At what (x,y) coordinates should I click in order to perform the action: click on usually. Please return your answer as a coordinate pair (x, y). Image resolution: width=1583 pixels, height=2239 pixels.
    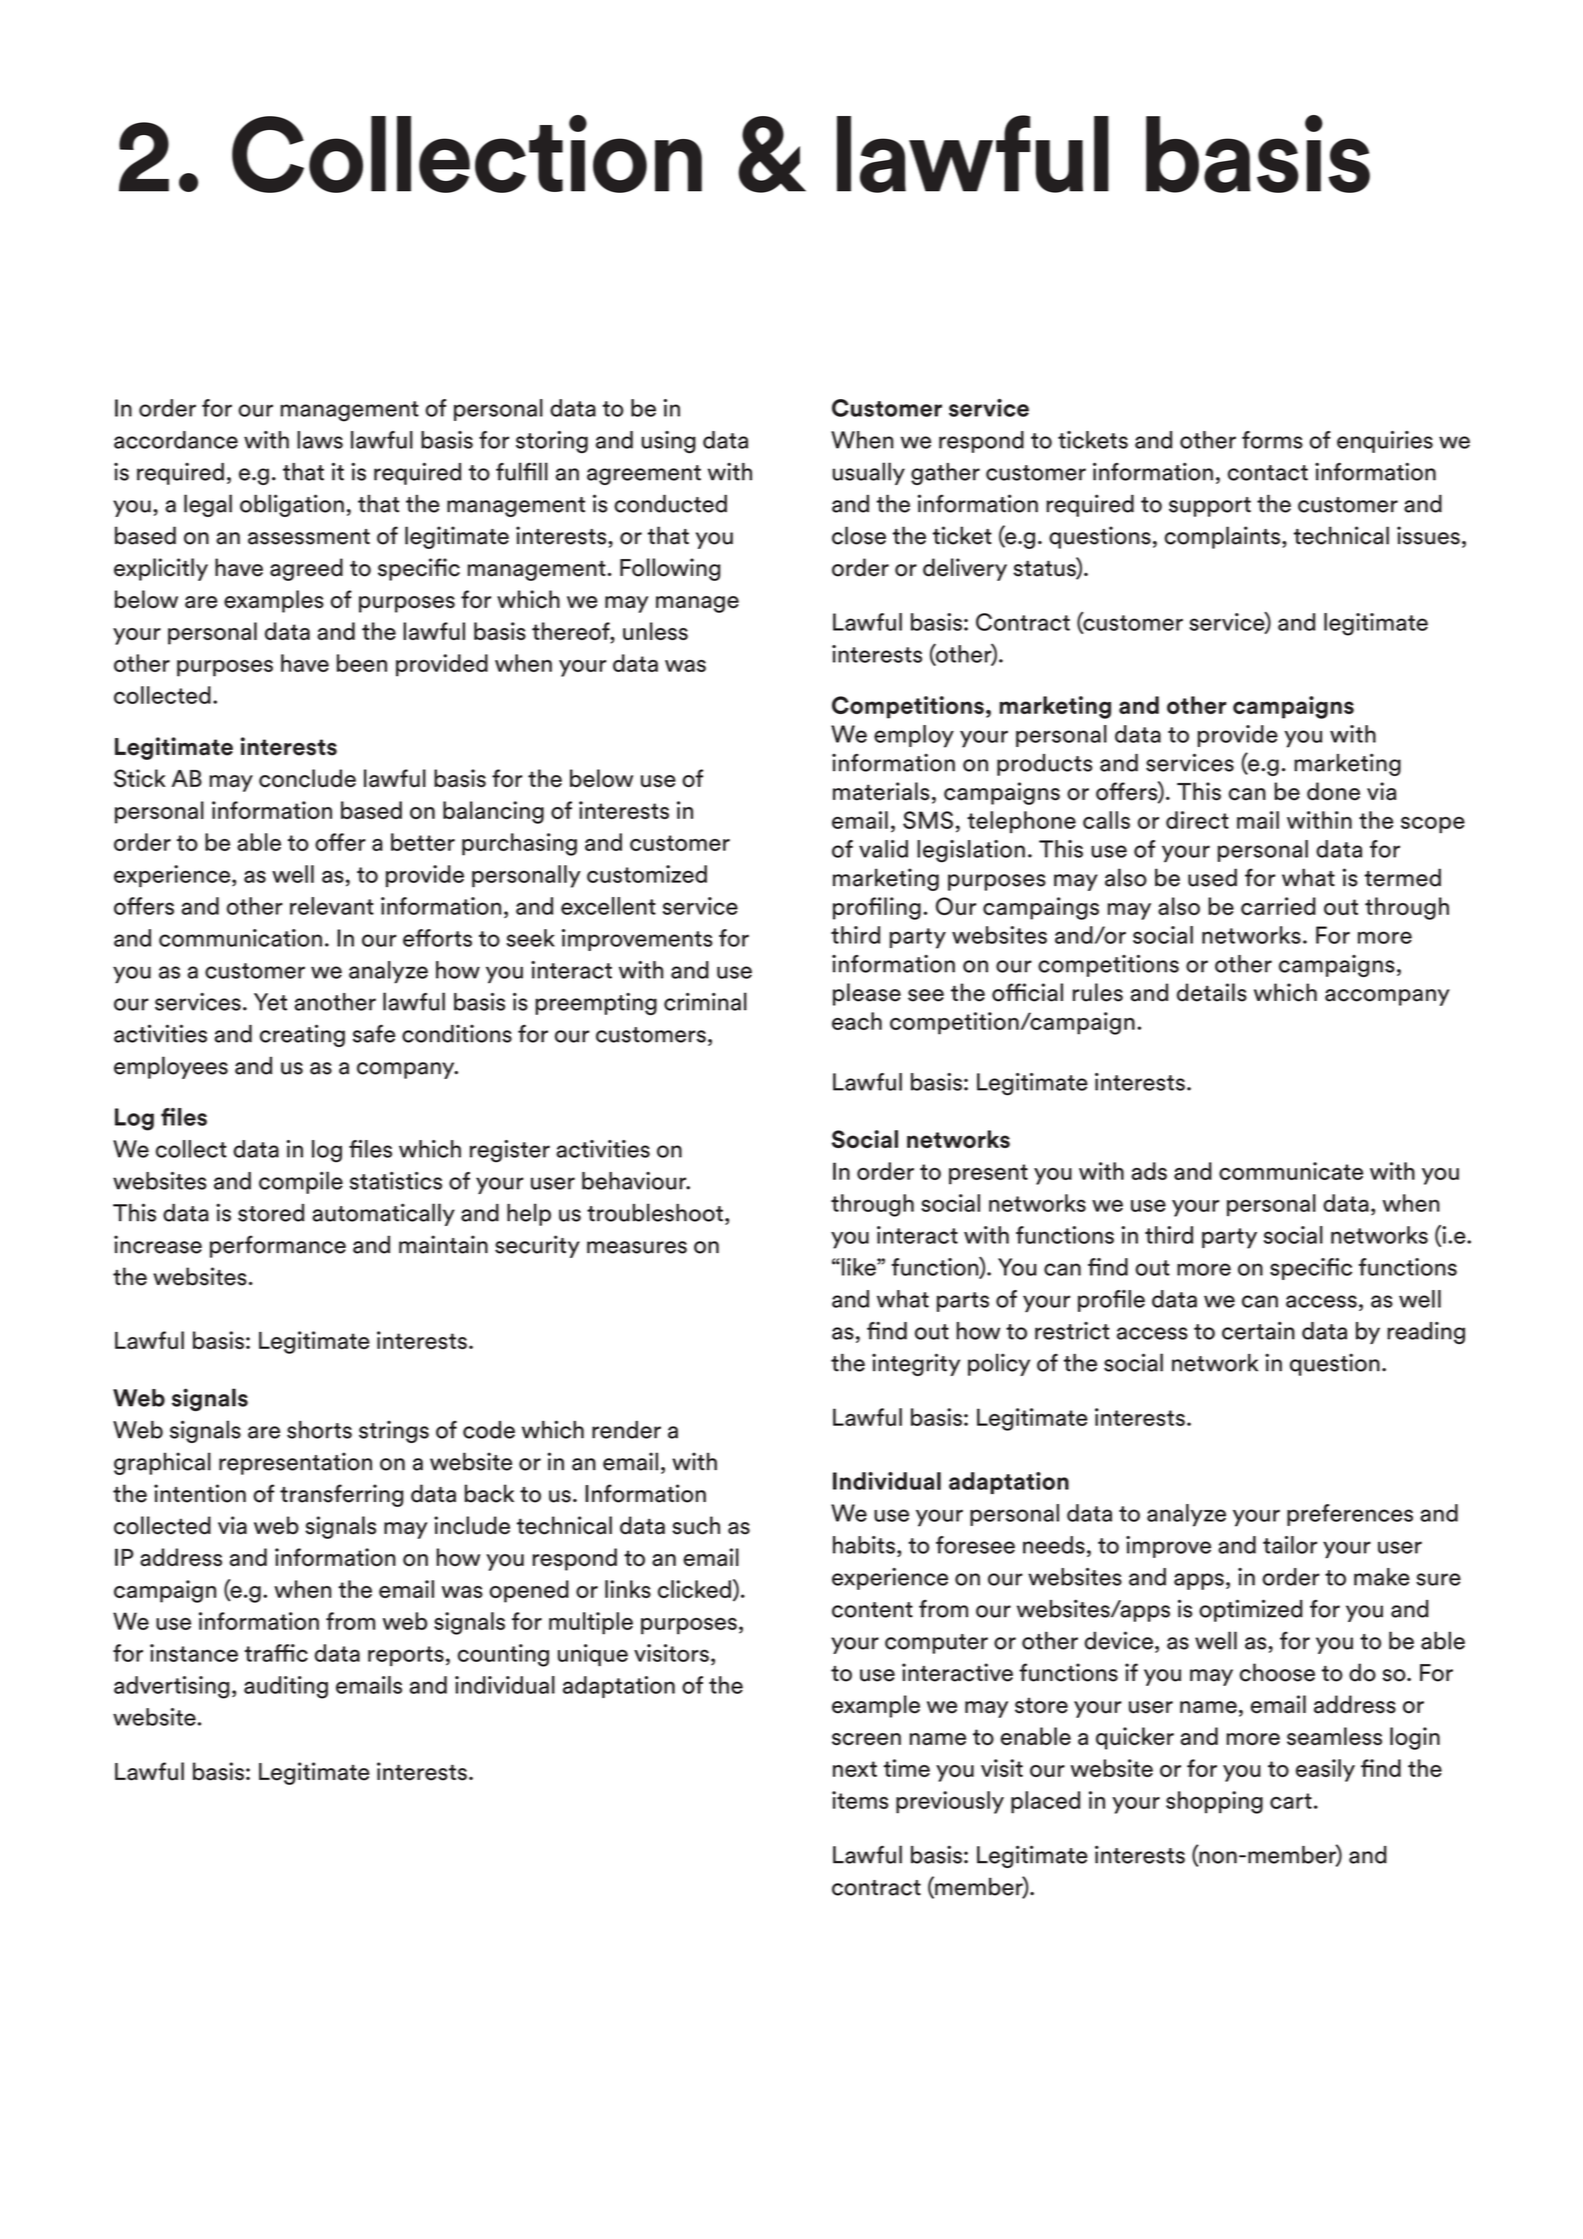
    Looking at the image, I should click on (869, 473).
